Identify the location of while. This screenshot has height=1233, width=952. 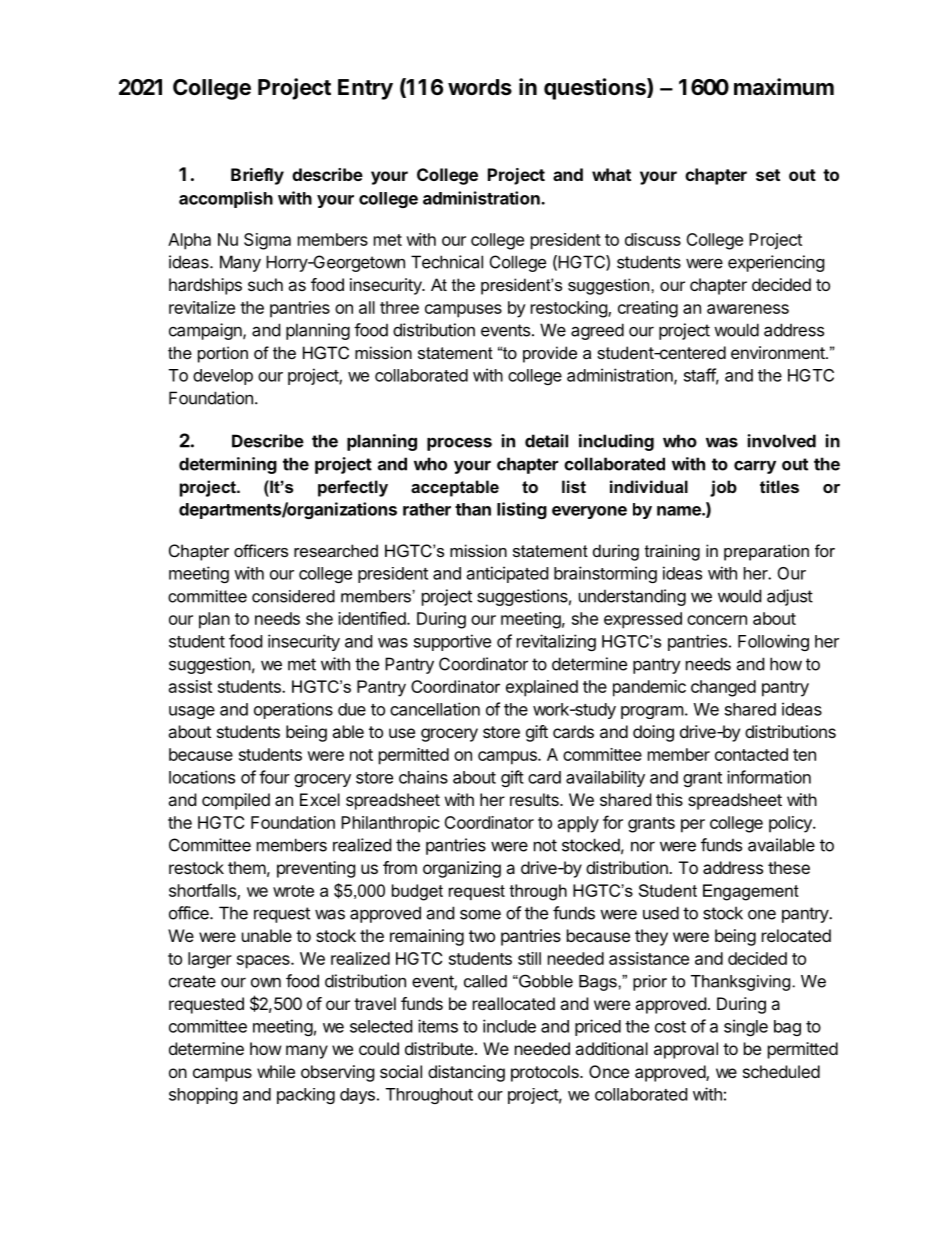
(276, 1071).
